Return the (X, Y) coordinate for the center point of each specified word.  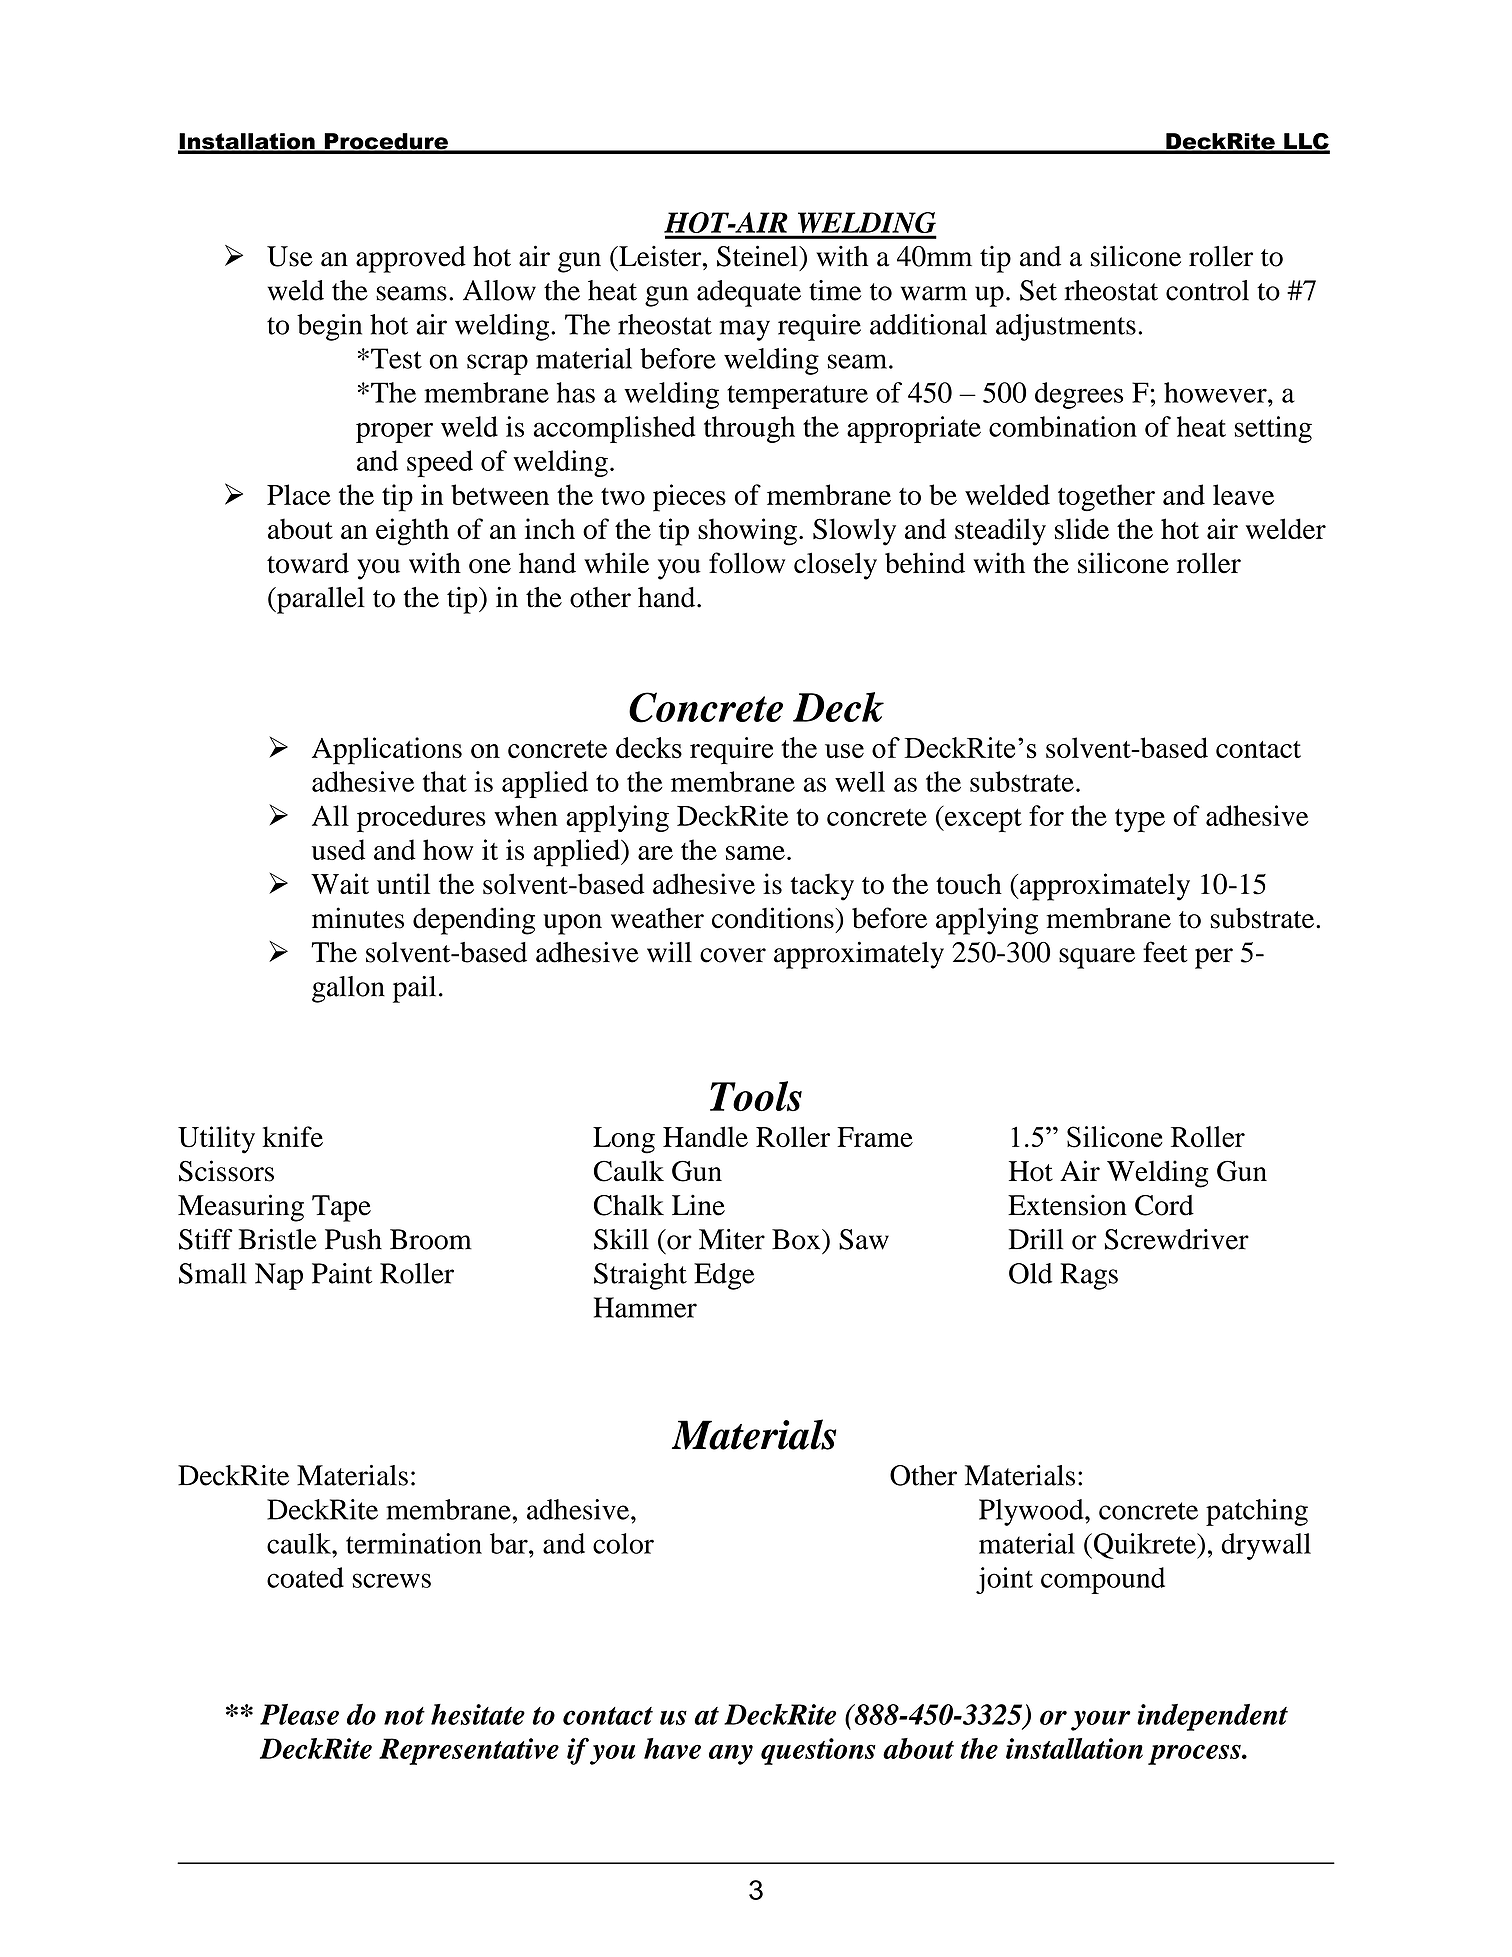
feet (1165, 952)
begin (329, 327)
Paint (342, 1273)
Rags (1089, 1276)
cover (733, 955)
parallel (319, 600)
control (1207, 290)
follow (747, 563)
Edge (724, 1276)
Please (299, 1714)
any (731, 1755)
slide (1082, 529)
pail (414, 989)
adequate (749, 293)
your (1101, 1720)
